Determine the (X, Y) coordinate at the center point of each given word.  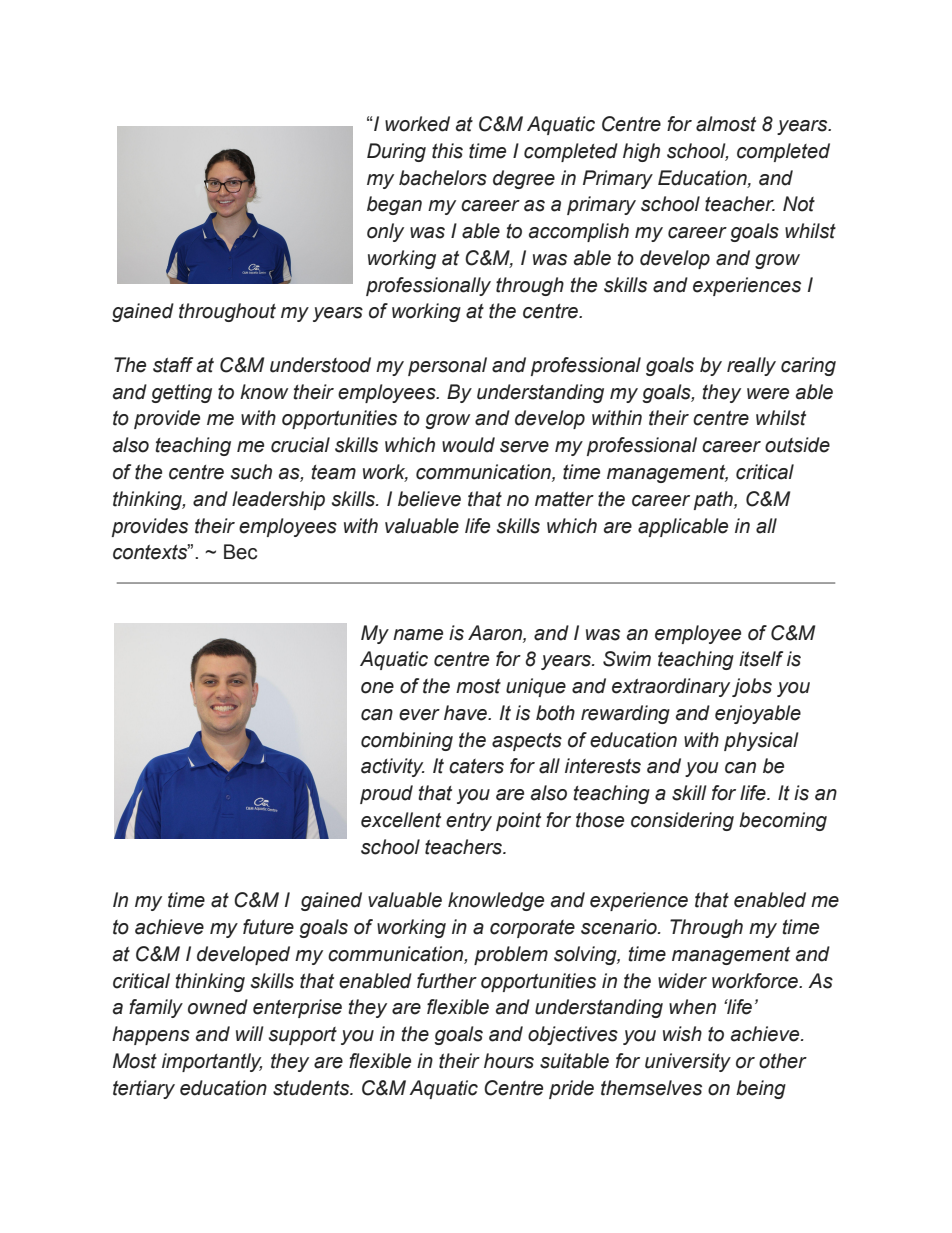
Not (799, 204)
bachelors (443, 178)
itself (761, 659)
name (418, 635)
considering (682, 821)
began (394, 205)
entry (469, 822)
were (768, 394)
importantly (212, 1062)
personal (447, 366)
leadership (278, 500)
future (268, 927)
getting (181, 393)
